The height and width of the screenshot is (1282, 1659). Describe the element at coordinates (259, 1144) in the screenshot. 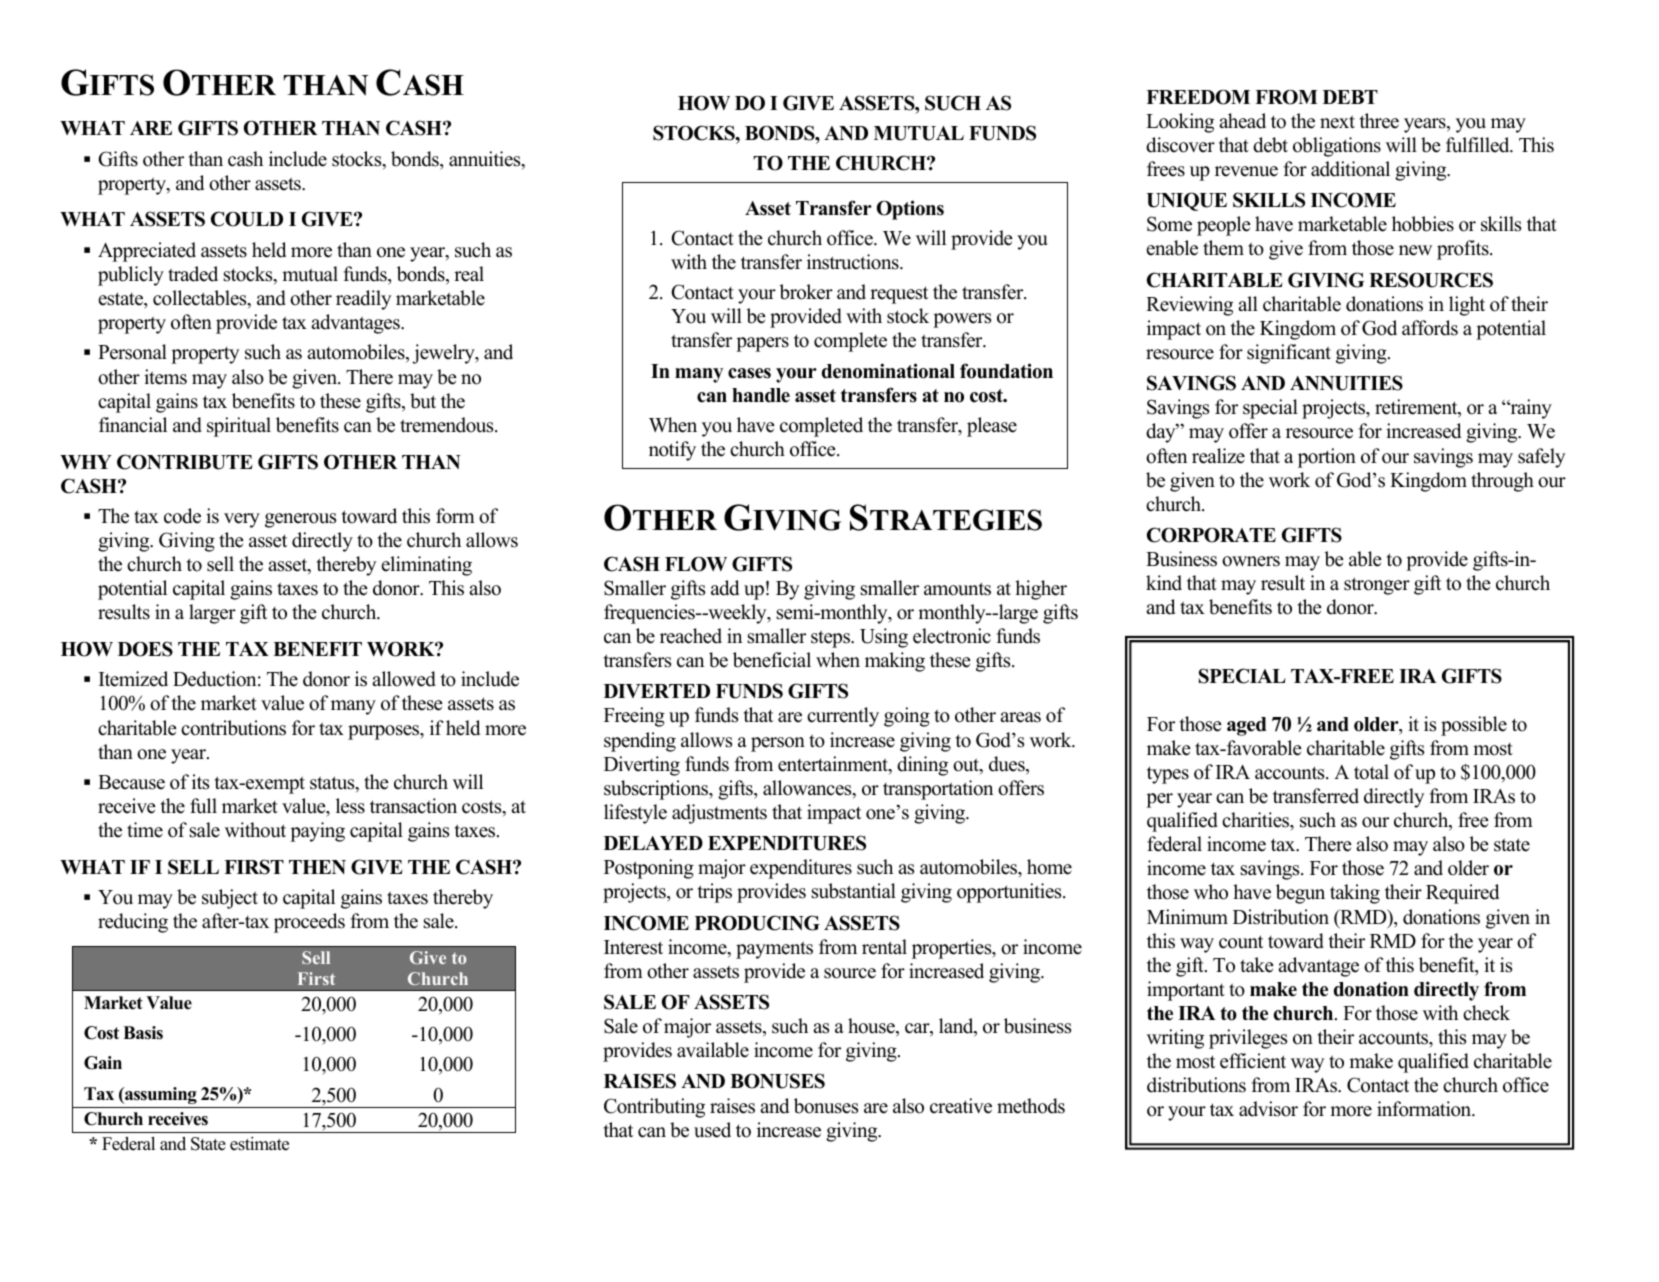

I see `estimate` at that location.
